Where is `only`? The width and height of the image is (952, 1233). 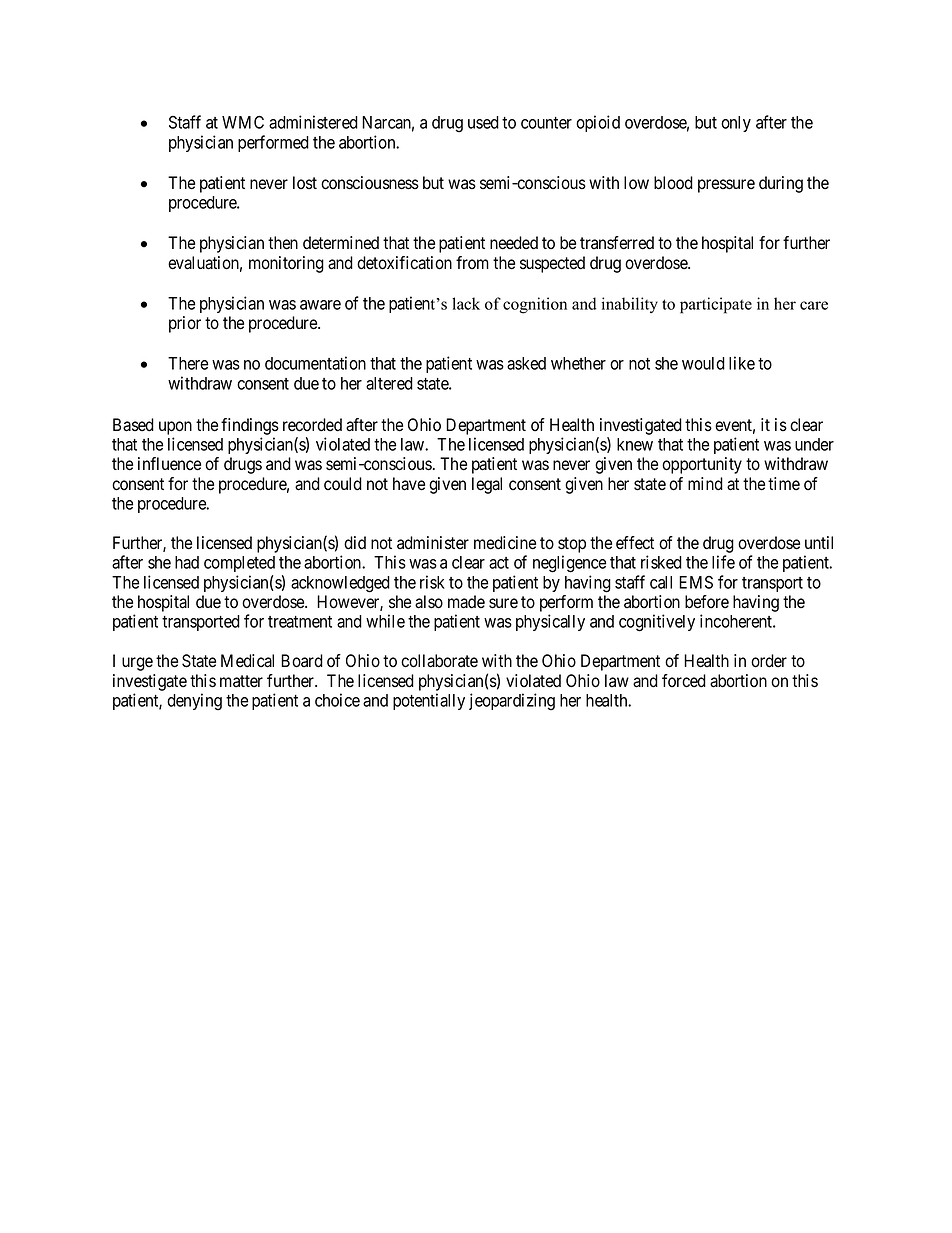 only is located at coordinates (736, 124).
